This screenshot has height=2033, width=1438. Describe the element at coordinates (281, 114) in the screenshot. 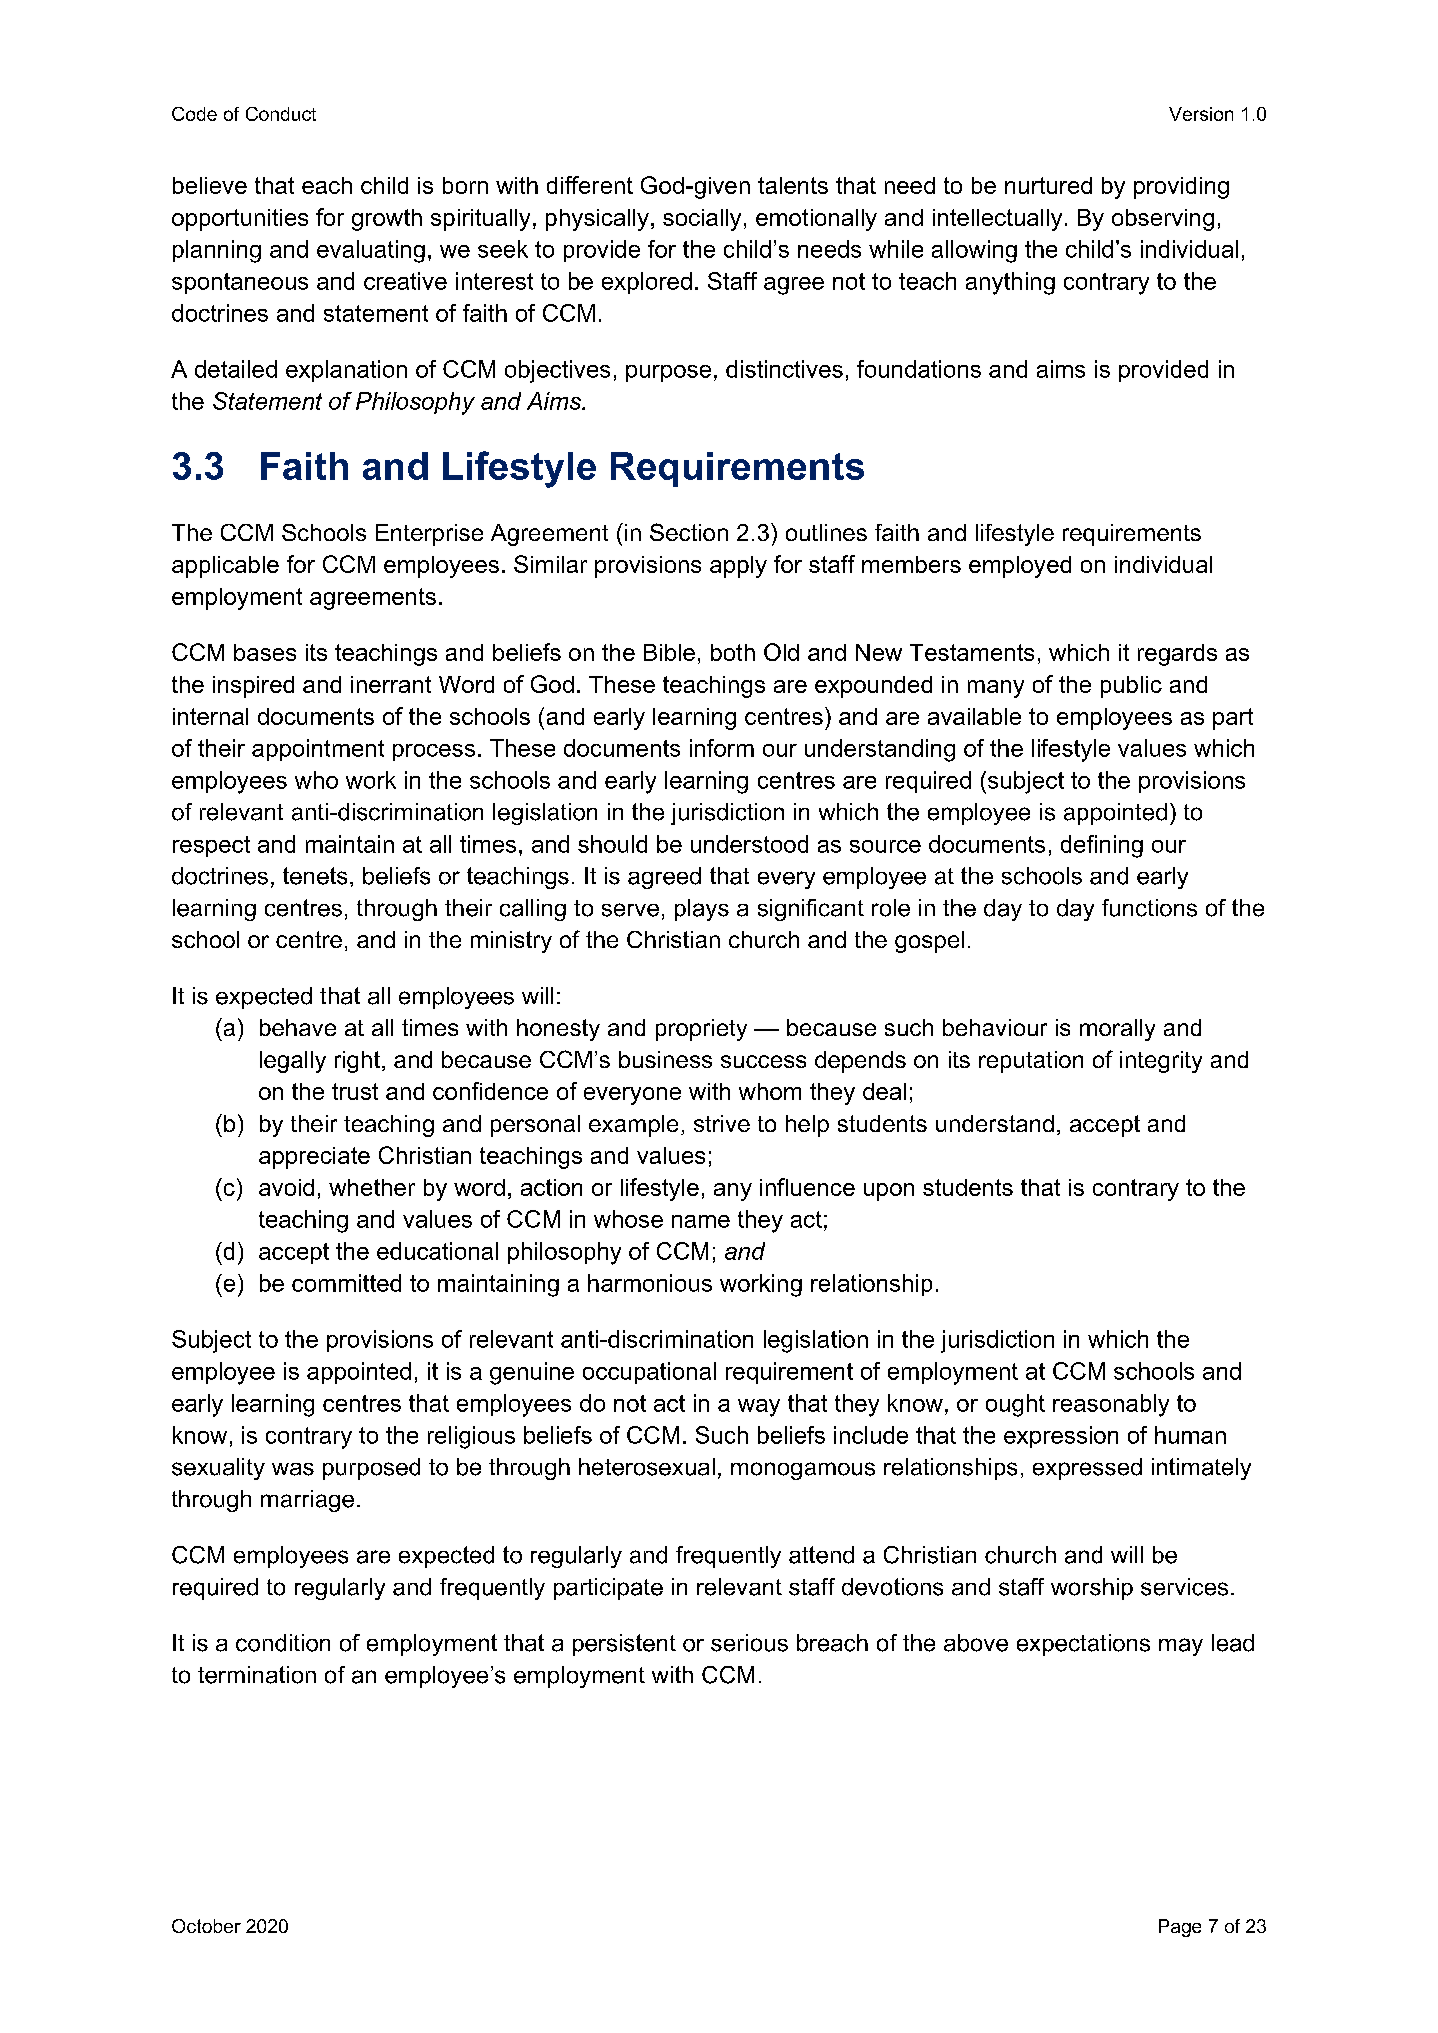

I see `Conduct` at that location.
